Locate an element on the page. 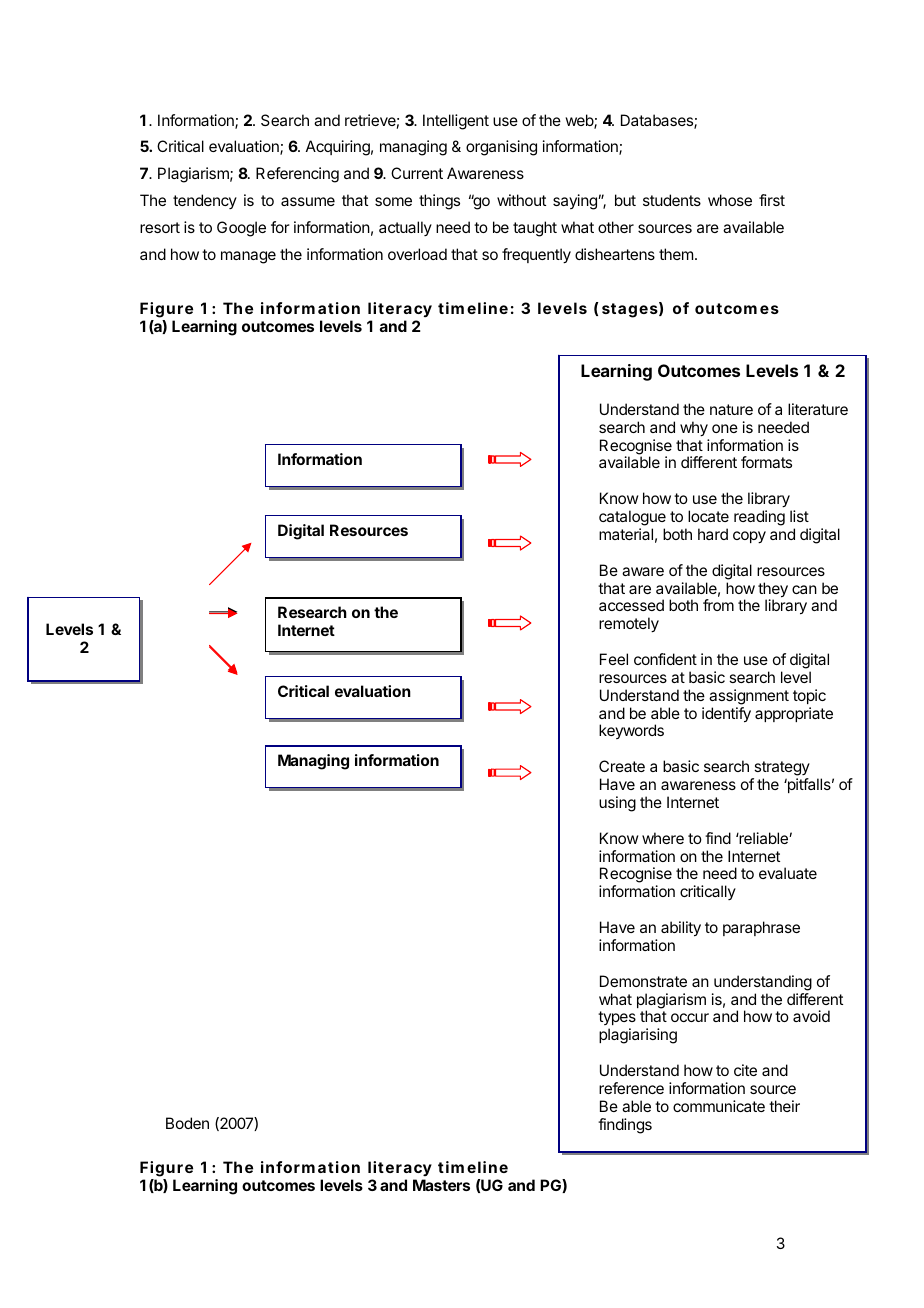  Boden is located at coordinates (187, 1123).
